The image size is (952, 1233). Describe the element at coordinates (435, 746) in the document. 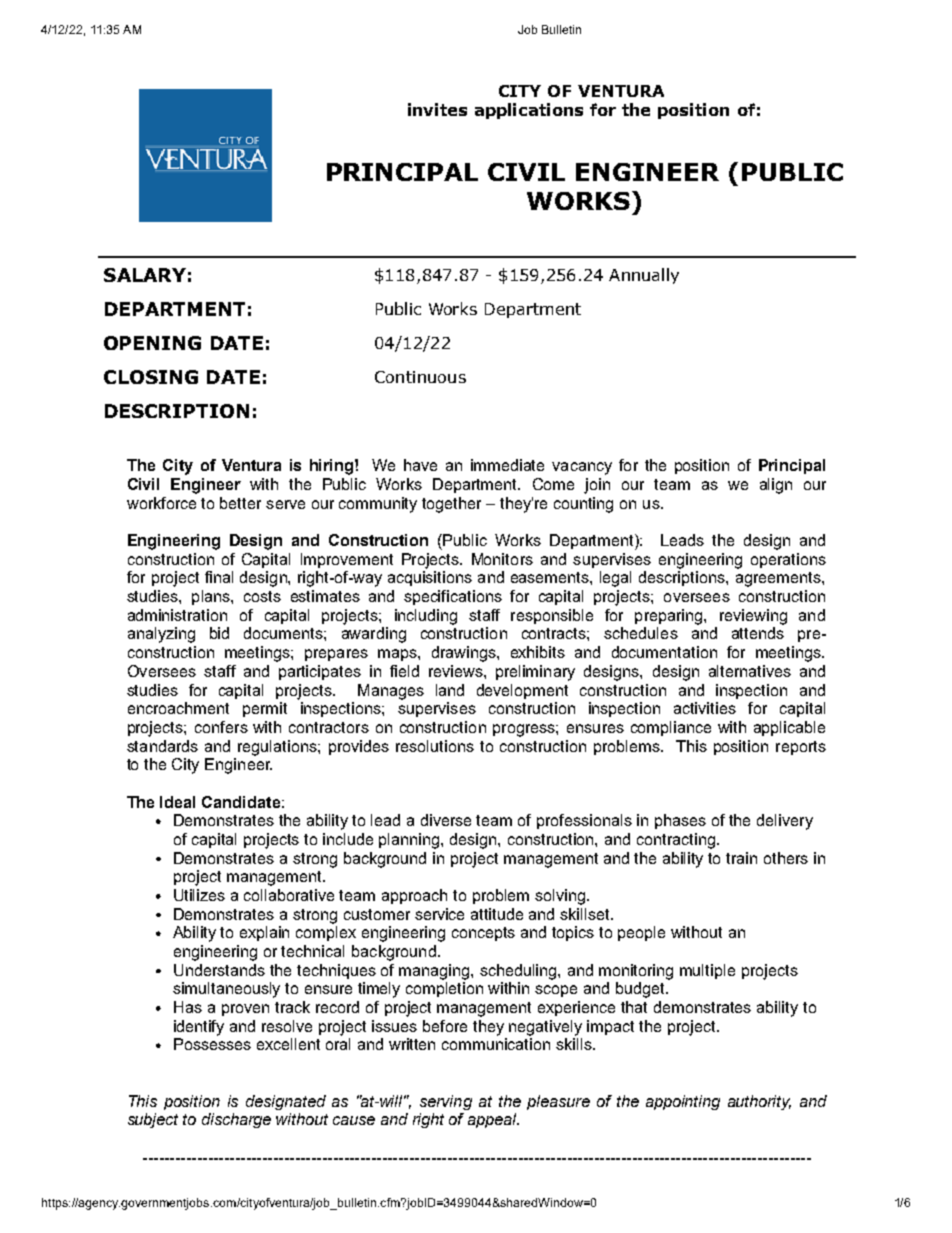

I see `resolutions` at that location.
